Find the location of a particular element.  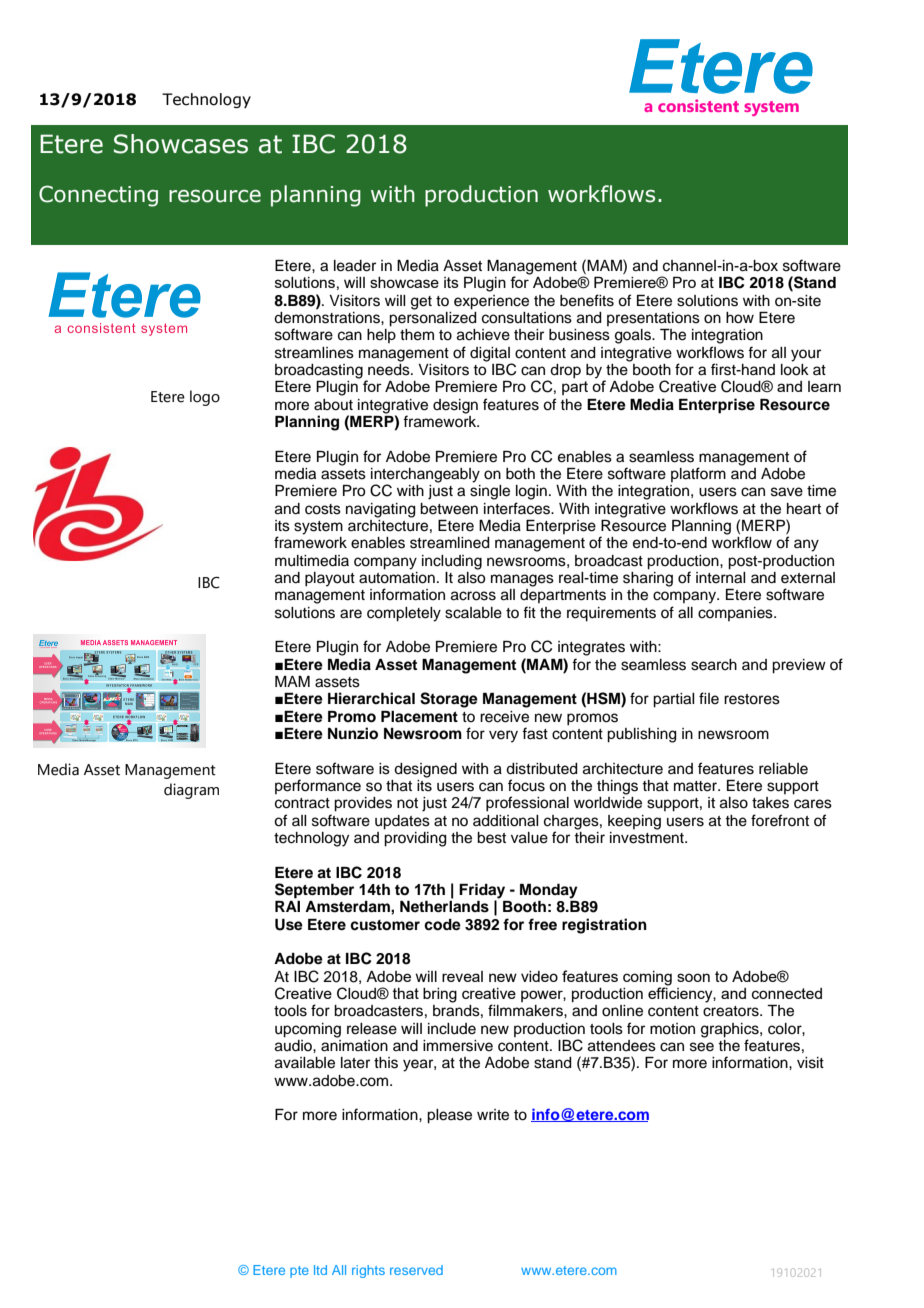

soon is located at coordinates (693, 977).
